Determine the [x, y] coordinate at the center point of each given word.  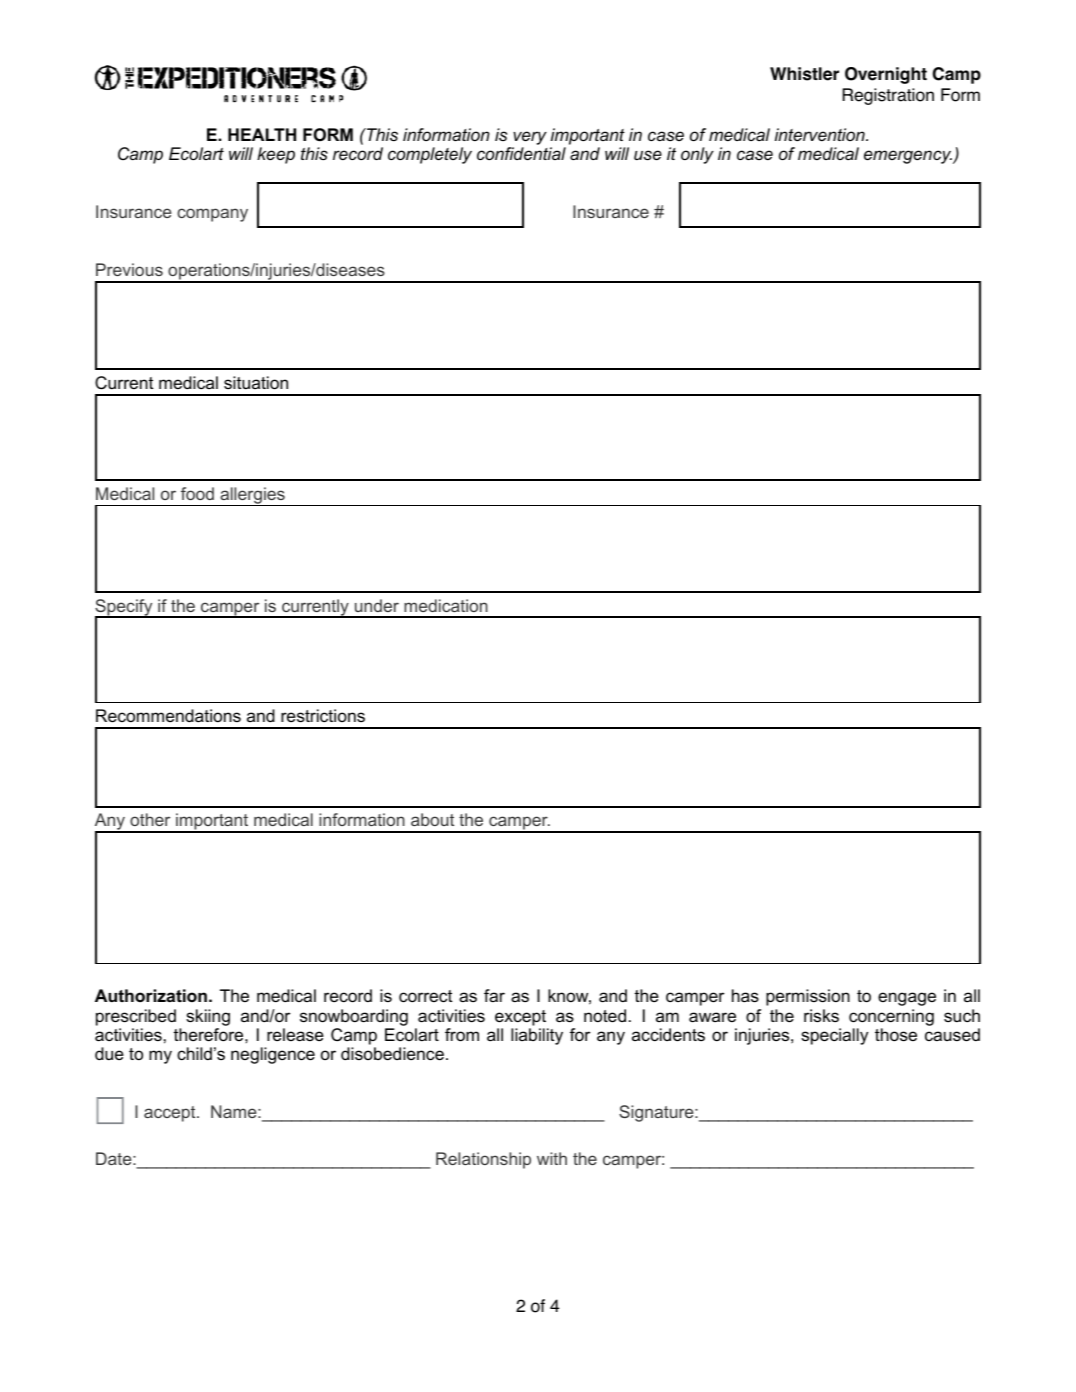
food [197, 493]
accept [171, 1114]
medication [446, 605]
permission [808, 997]
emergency [909, 157]
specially [834, 1036]
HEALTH [262, 134]
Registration [888, 96]
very [529, 139]
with [552, 1158]
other [150, 819]
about [432, 819]
